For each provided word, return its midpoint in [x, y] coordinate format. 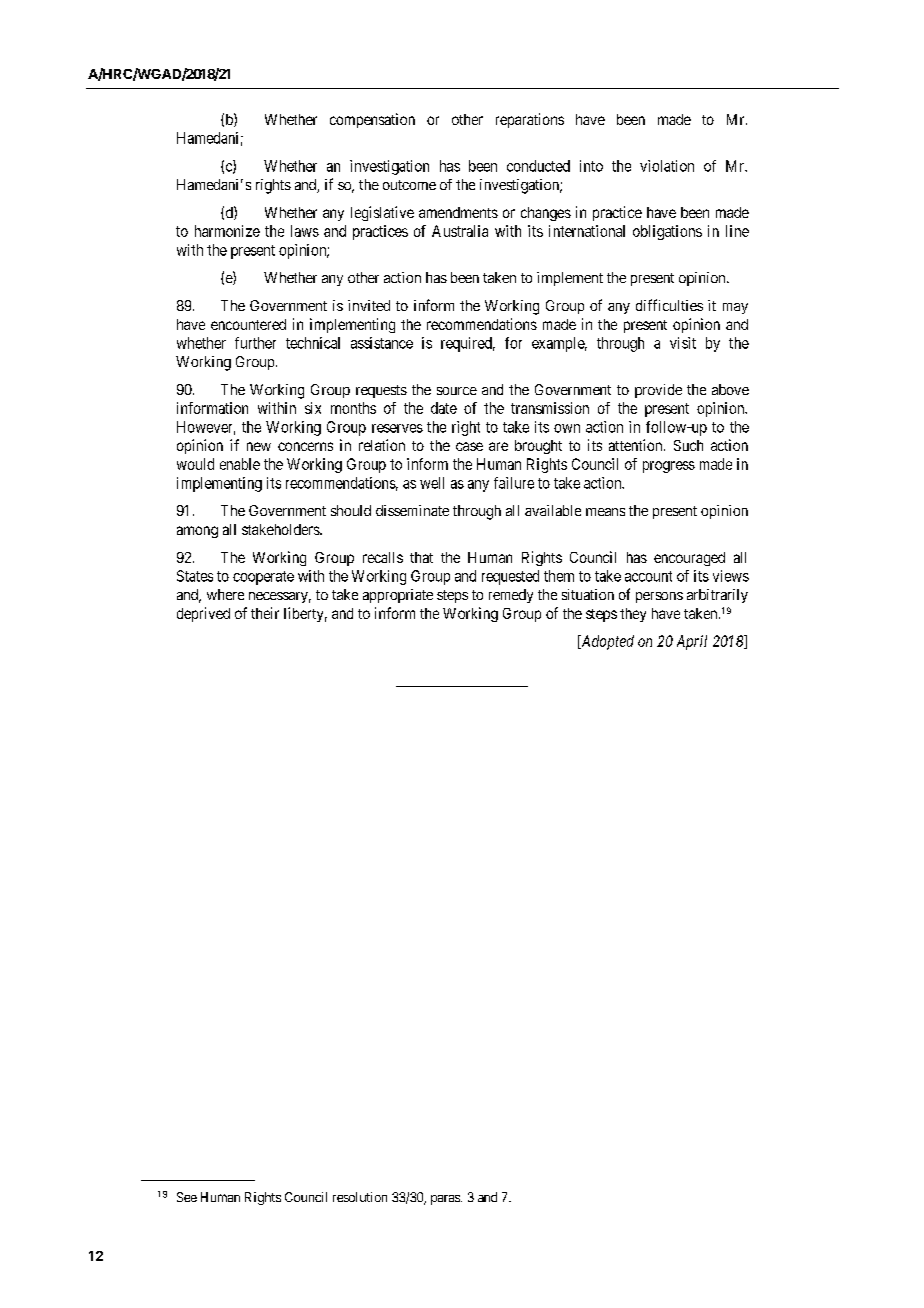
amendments [458, 212]
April [692, 642]
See [187, 1197]
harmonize [227, 231]
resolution [360, 1197]
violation [667, 166]
